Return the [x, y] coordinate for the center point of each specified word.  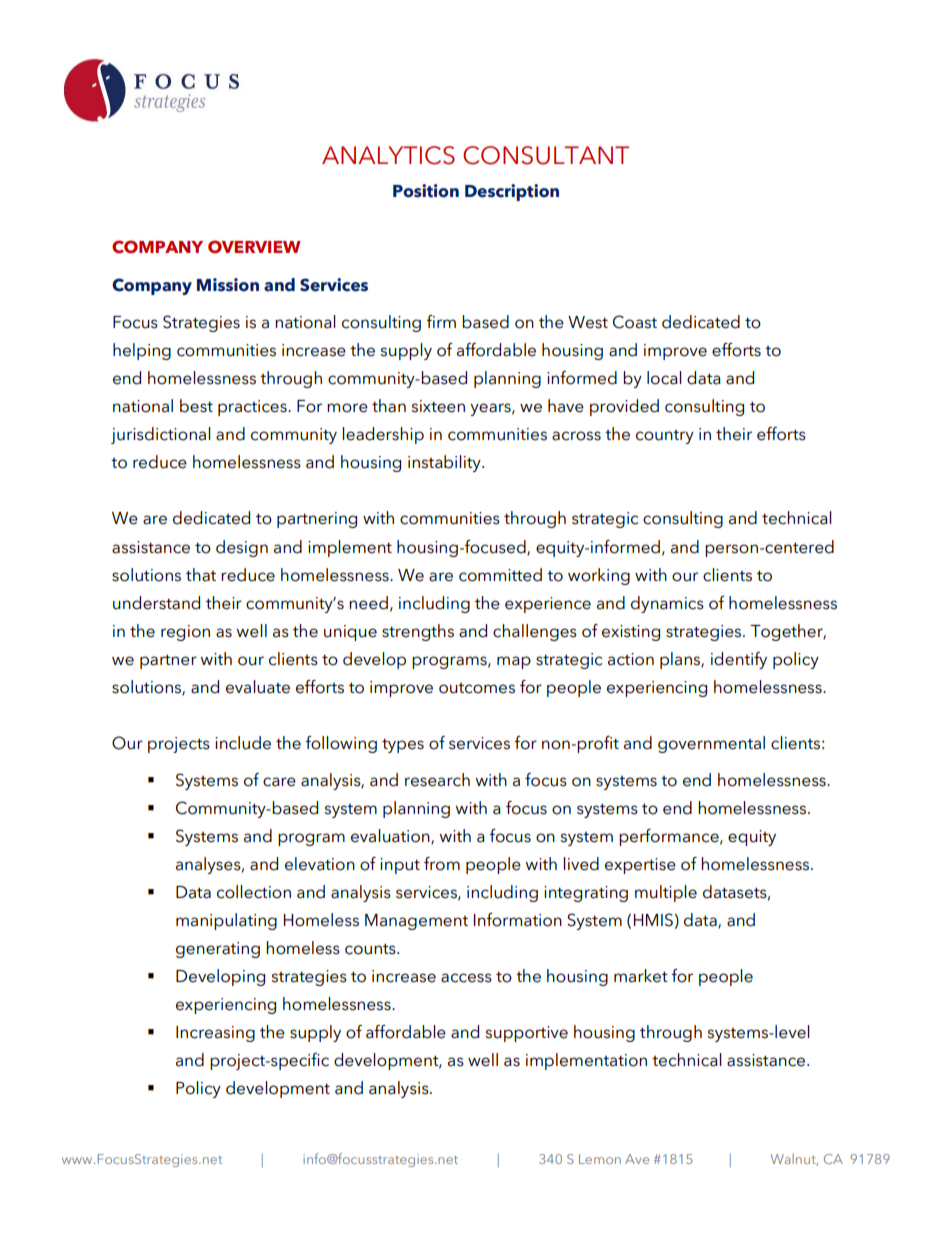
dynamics [667, 604]
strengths [418, 632]
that [201, 575]
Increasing [215, 1034]
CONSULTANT [546, 155]
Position [426, 191]
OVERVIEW [254, 247]
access [466, 978]
